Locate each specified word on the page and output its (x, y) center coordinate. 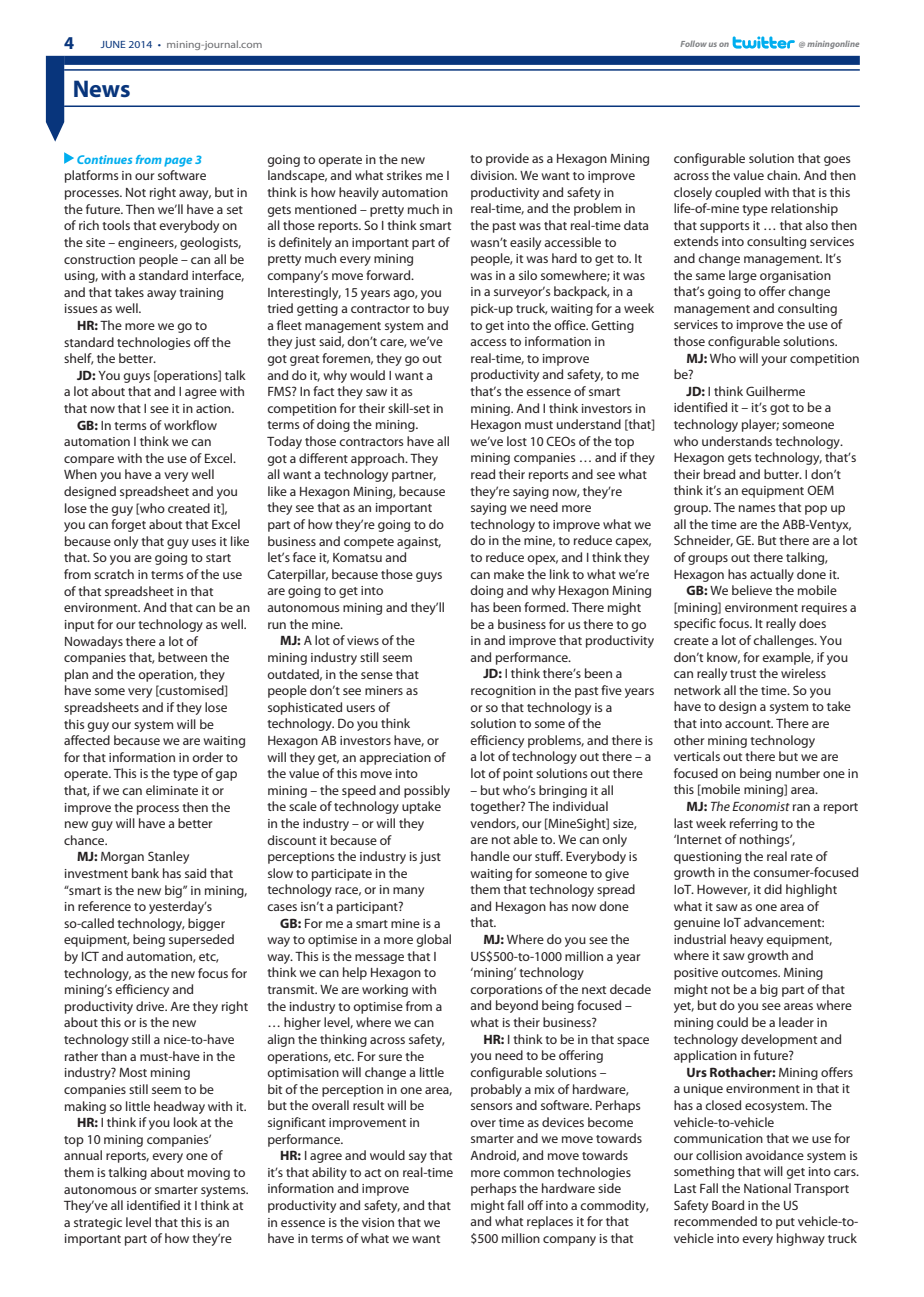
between (182, 657)
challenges (784, 641)
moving (209, 1174)
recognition (503, 692)
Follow (693, 43)
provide (507, 159)
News (102, 88)
